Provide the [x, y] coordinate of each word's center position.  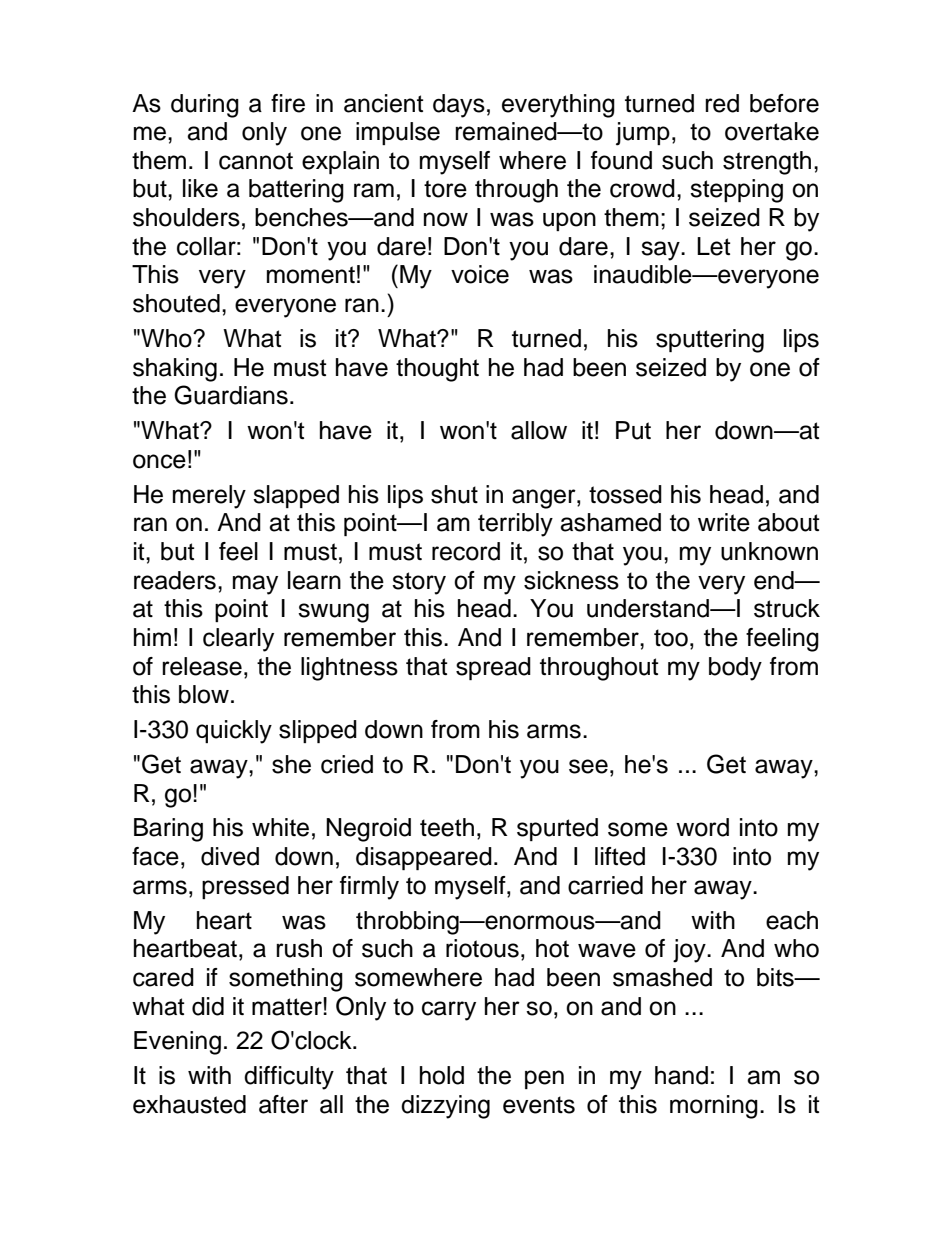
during [205, 106]
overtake [772, 131]
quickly [234, 732]
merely [209, 497]
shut [454, 494]
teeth [447, 827]
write [724, 522]
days [459, 106]
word [702, 827]
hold [442, 1075]
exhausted [189, 1104]
